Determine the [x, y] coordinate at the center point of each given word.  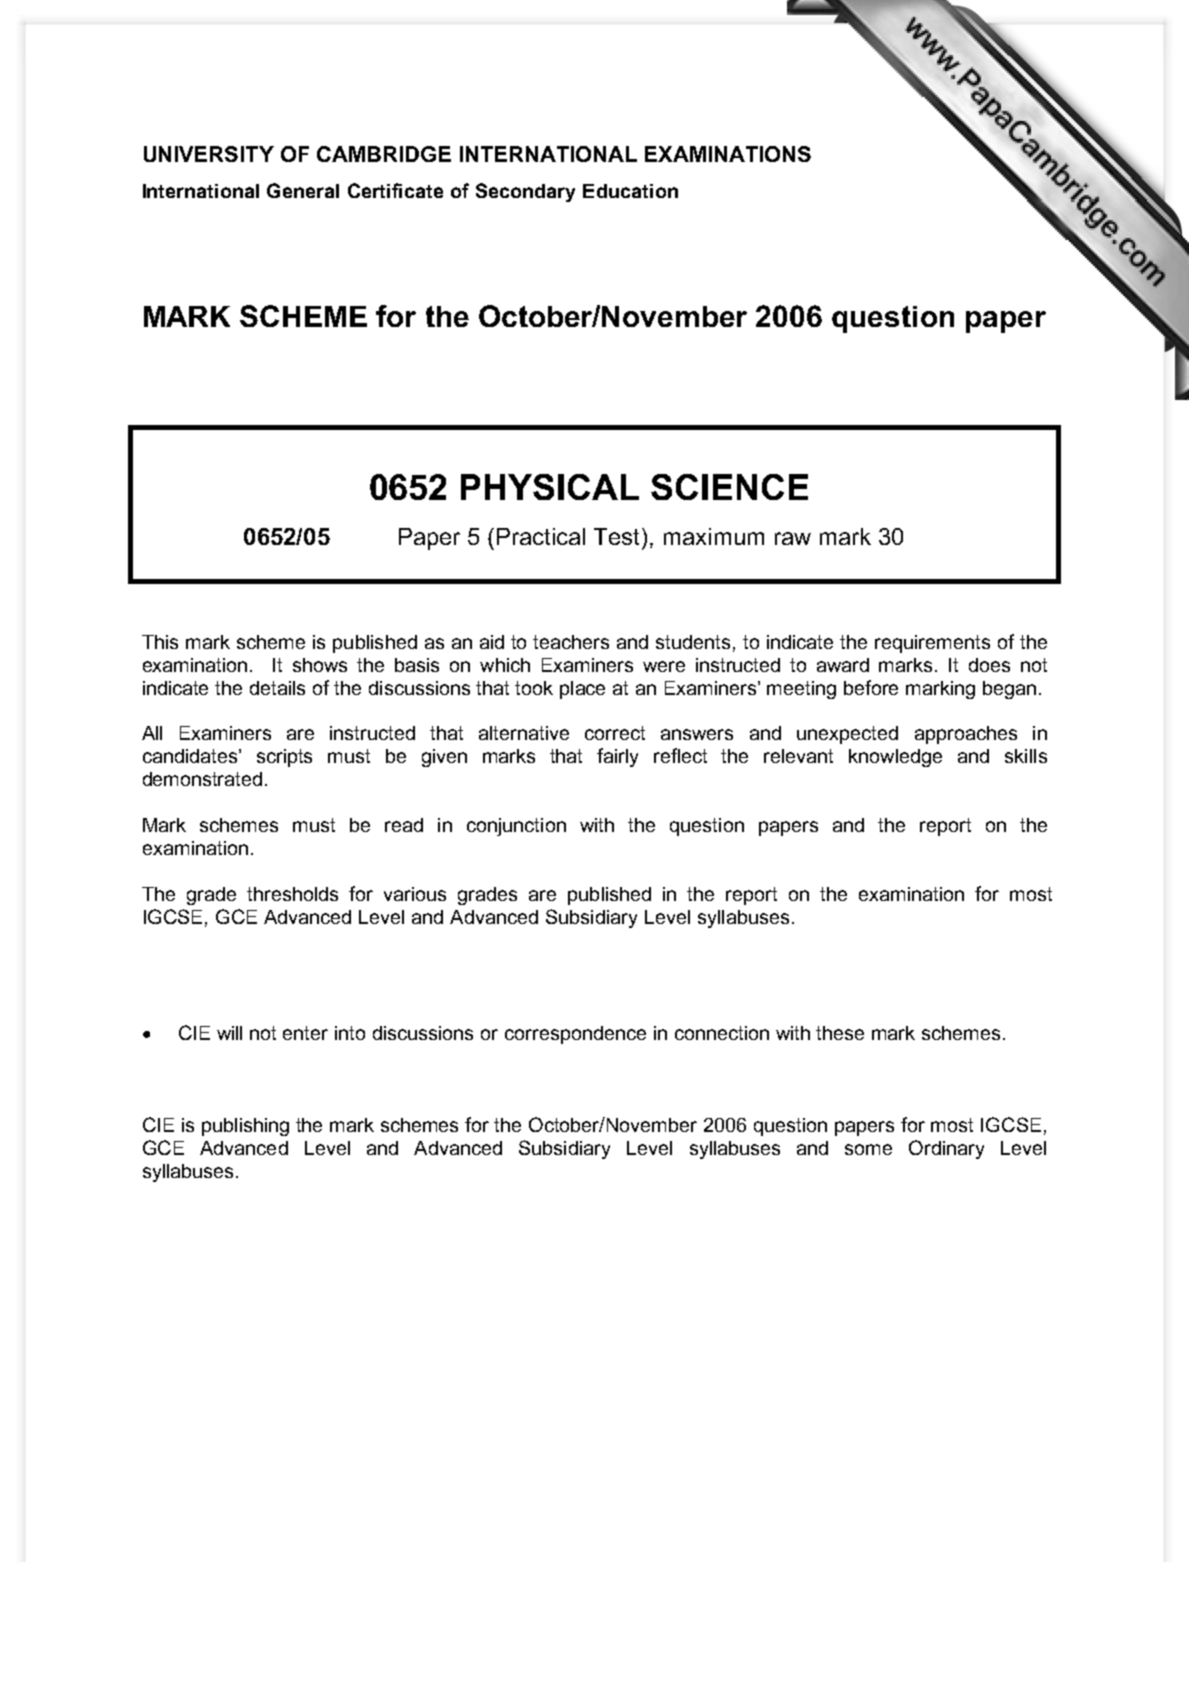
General [303, 190]
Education [630, 191]
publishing [245, 1127]
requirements [932, 644]
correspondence [575, 1035]
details [277, 688]
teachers [571, 642]
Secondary [525, 192]
